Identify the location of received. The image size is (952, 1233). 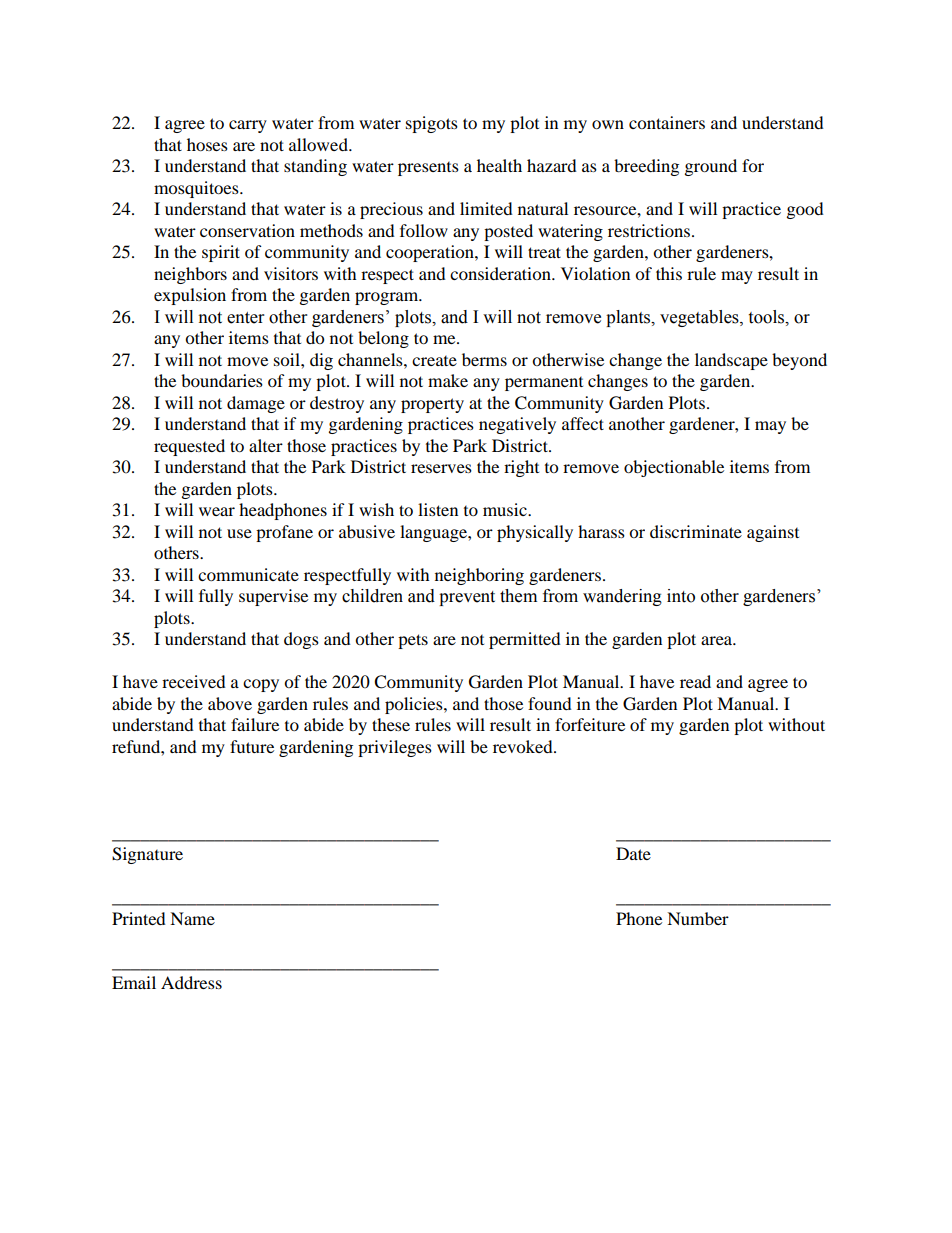
(194, 681).
